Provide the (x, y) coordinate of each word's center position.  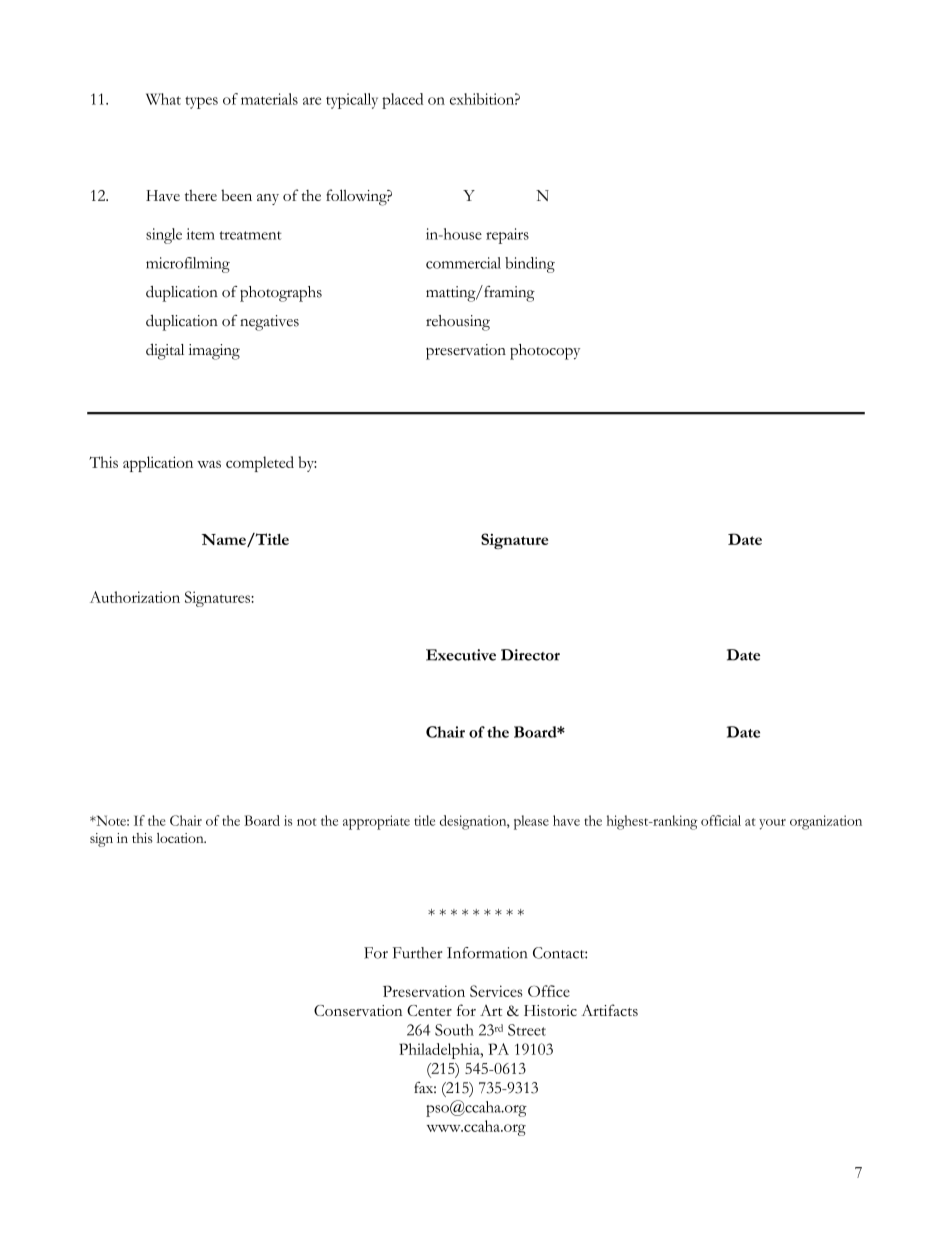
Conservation (358, 1010)
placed (402, 101)
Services (496, 991)
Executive (461, 655)
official (721, 820)
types (201, 102)
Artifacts (609, 1010)
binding (530, 265)
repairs (507, 236)
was (209, 464)
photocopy (545, 352)
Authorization (135, 597)
